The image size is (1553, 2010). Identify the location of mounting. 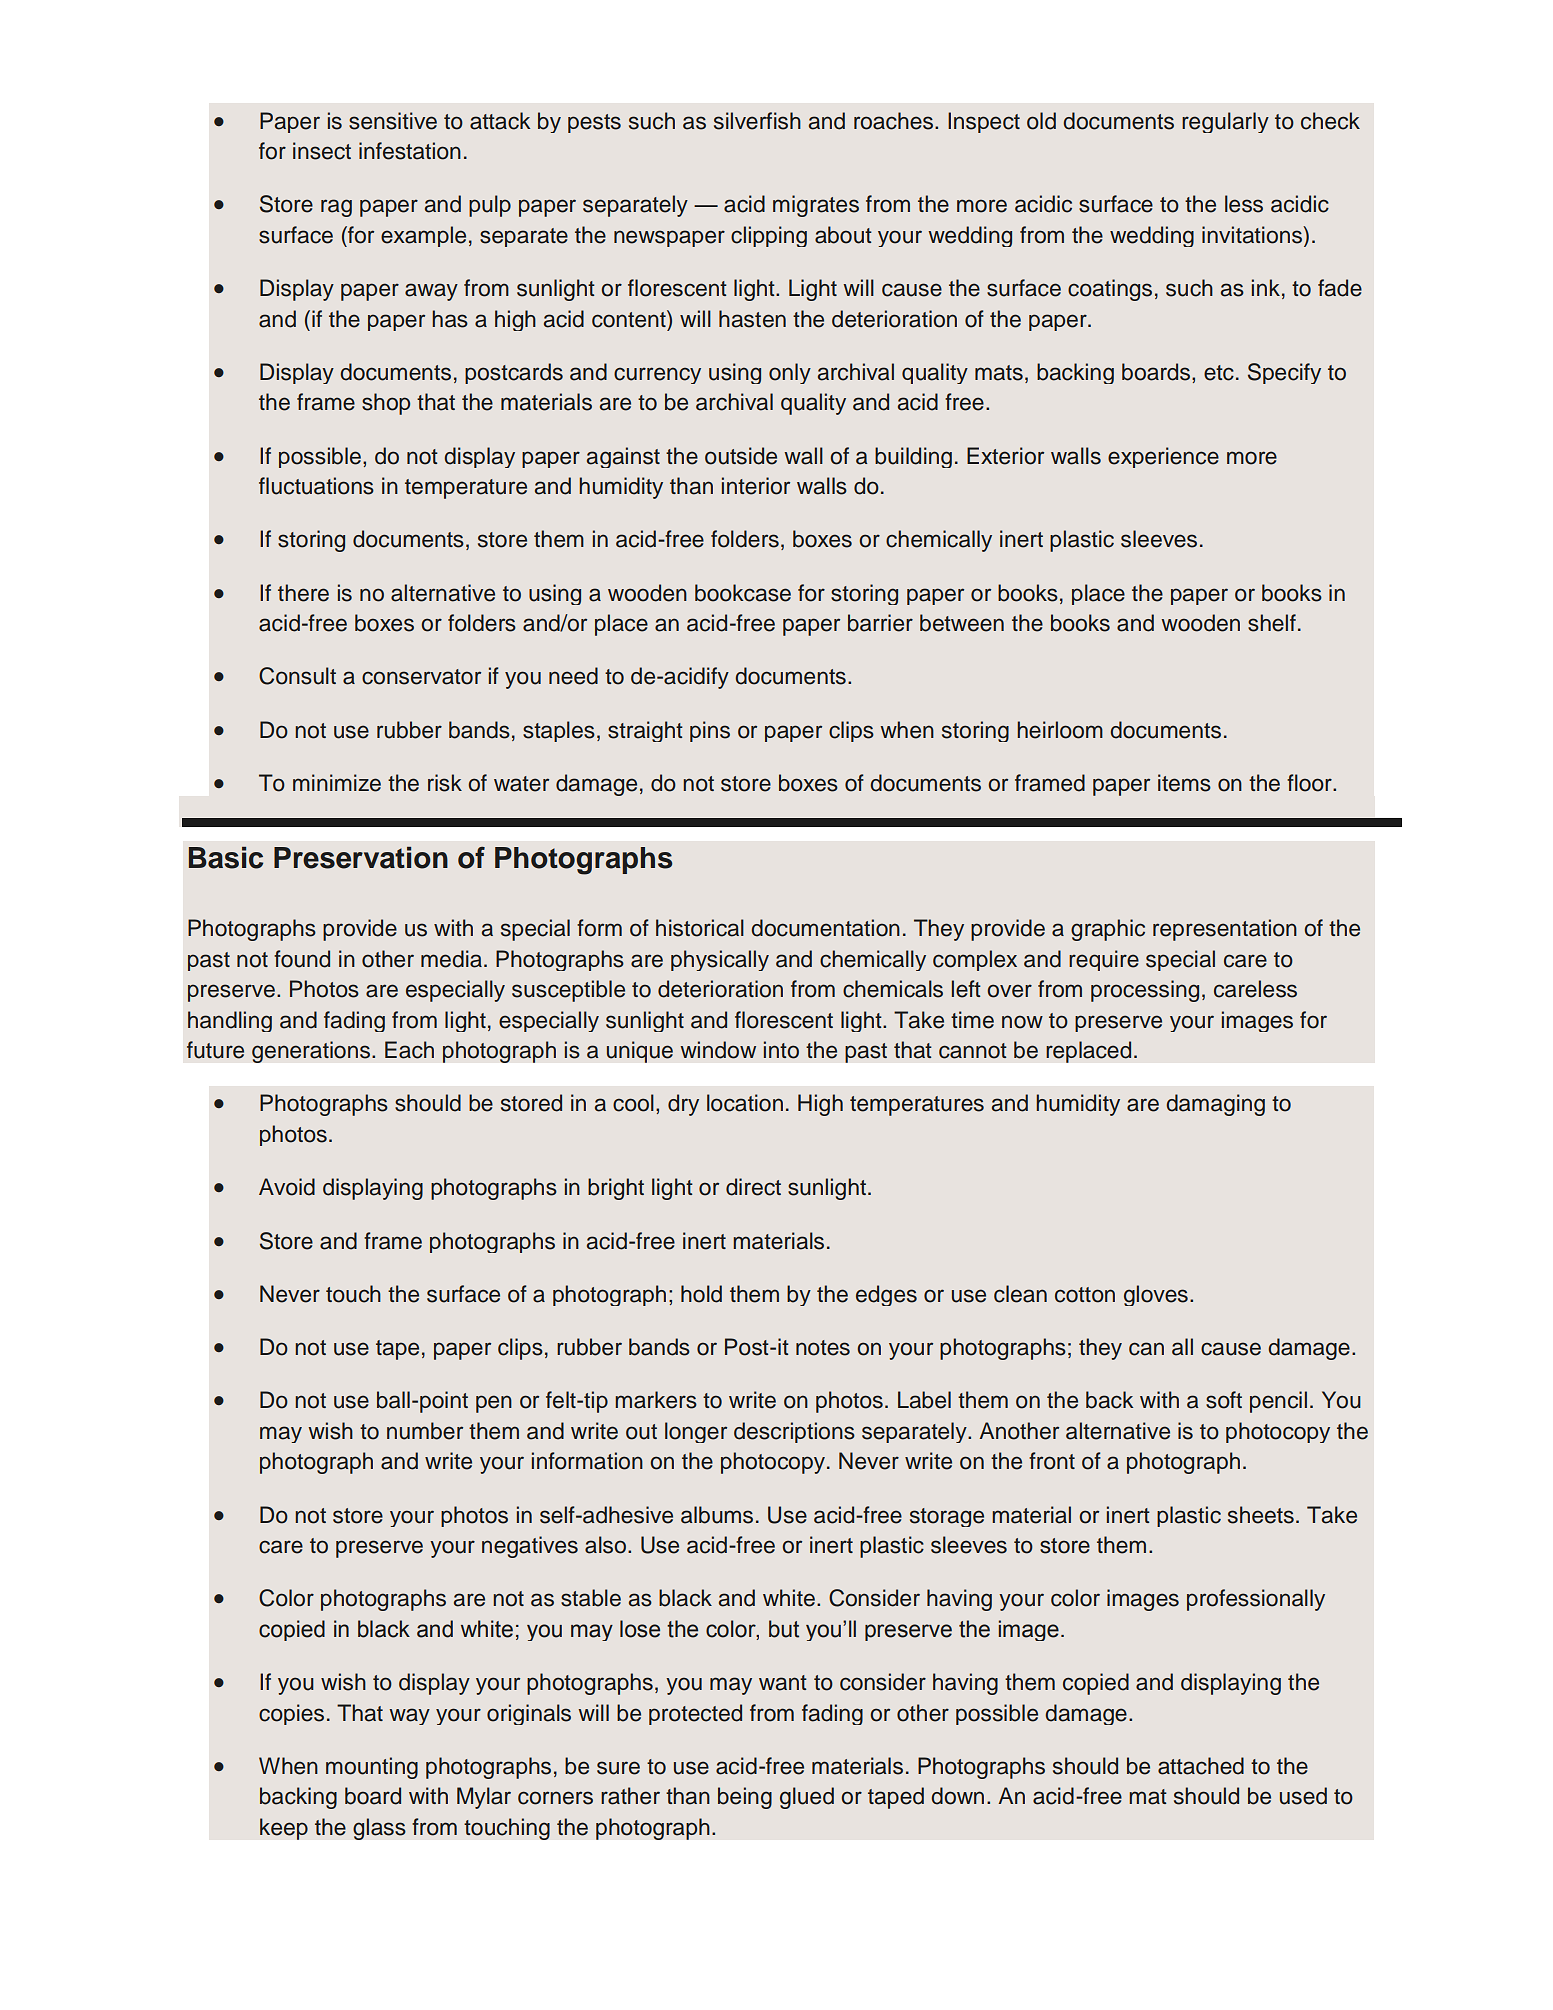
(372, 1768).
